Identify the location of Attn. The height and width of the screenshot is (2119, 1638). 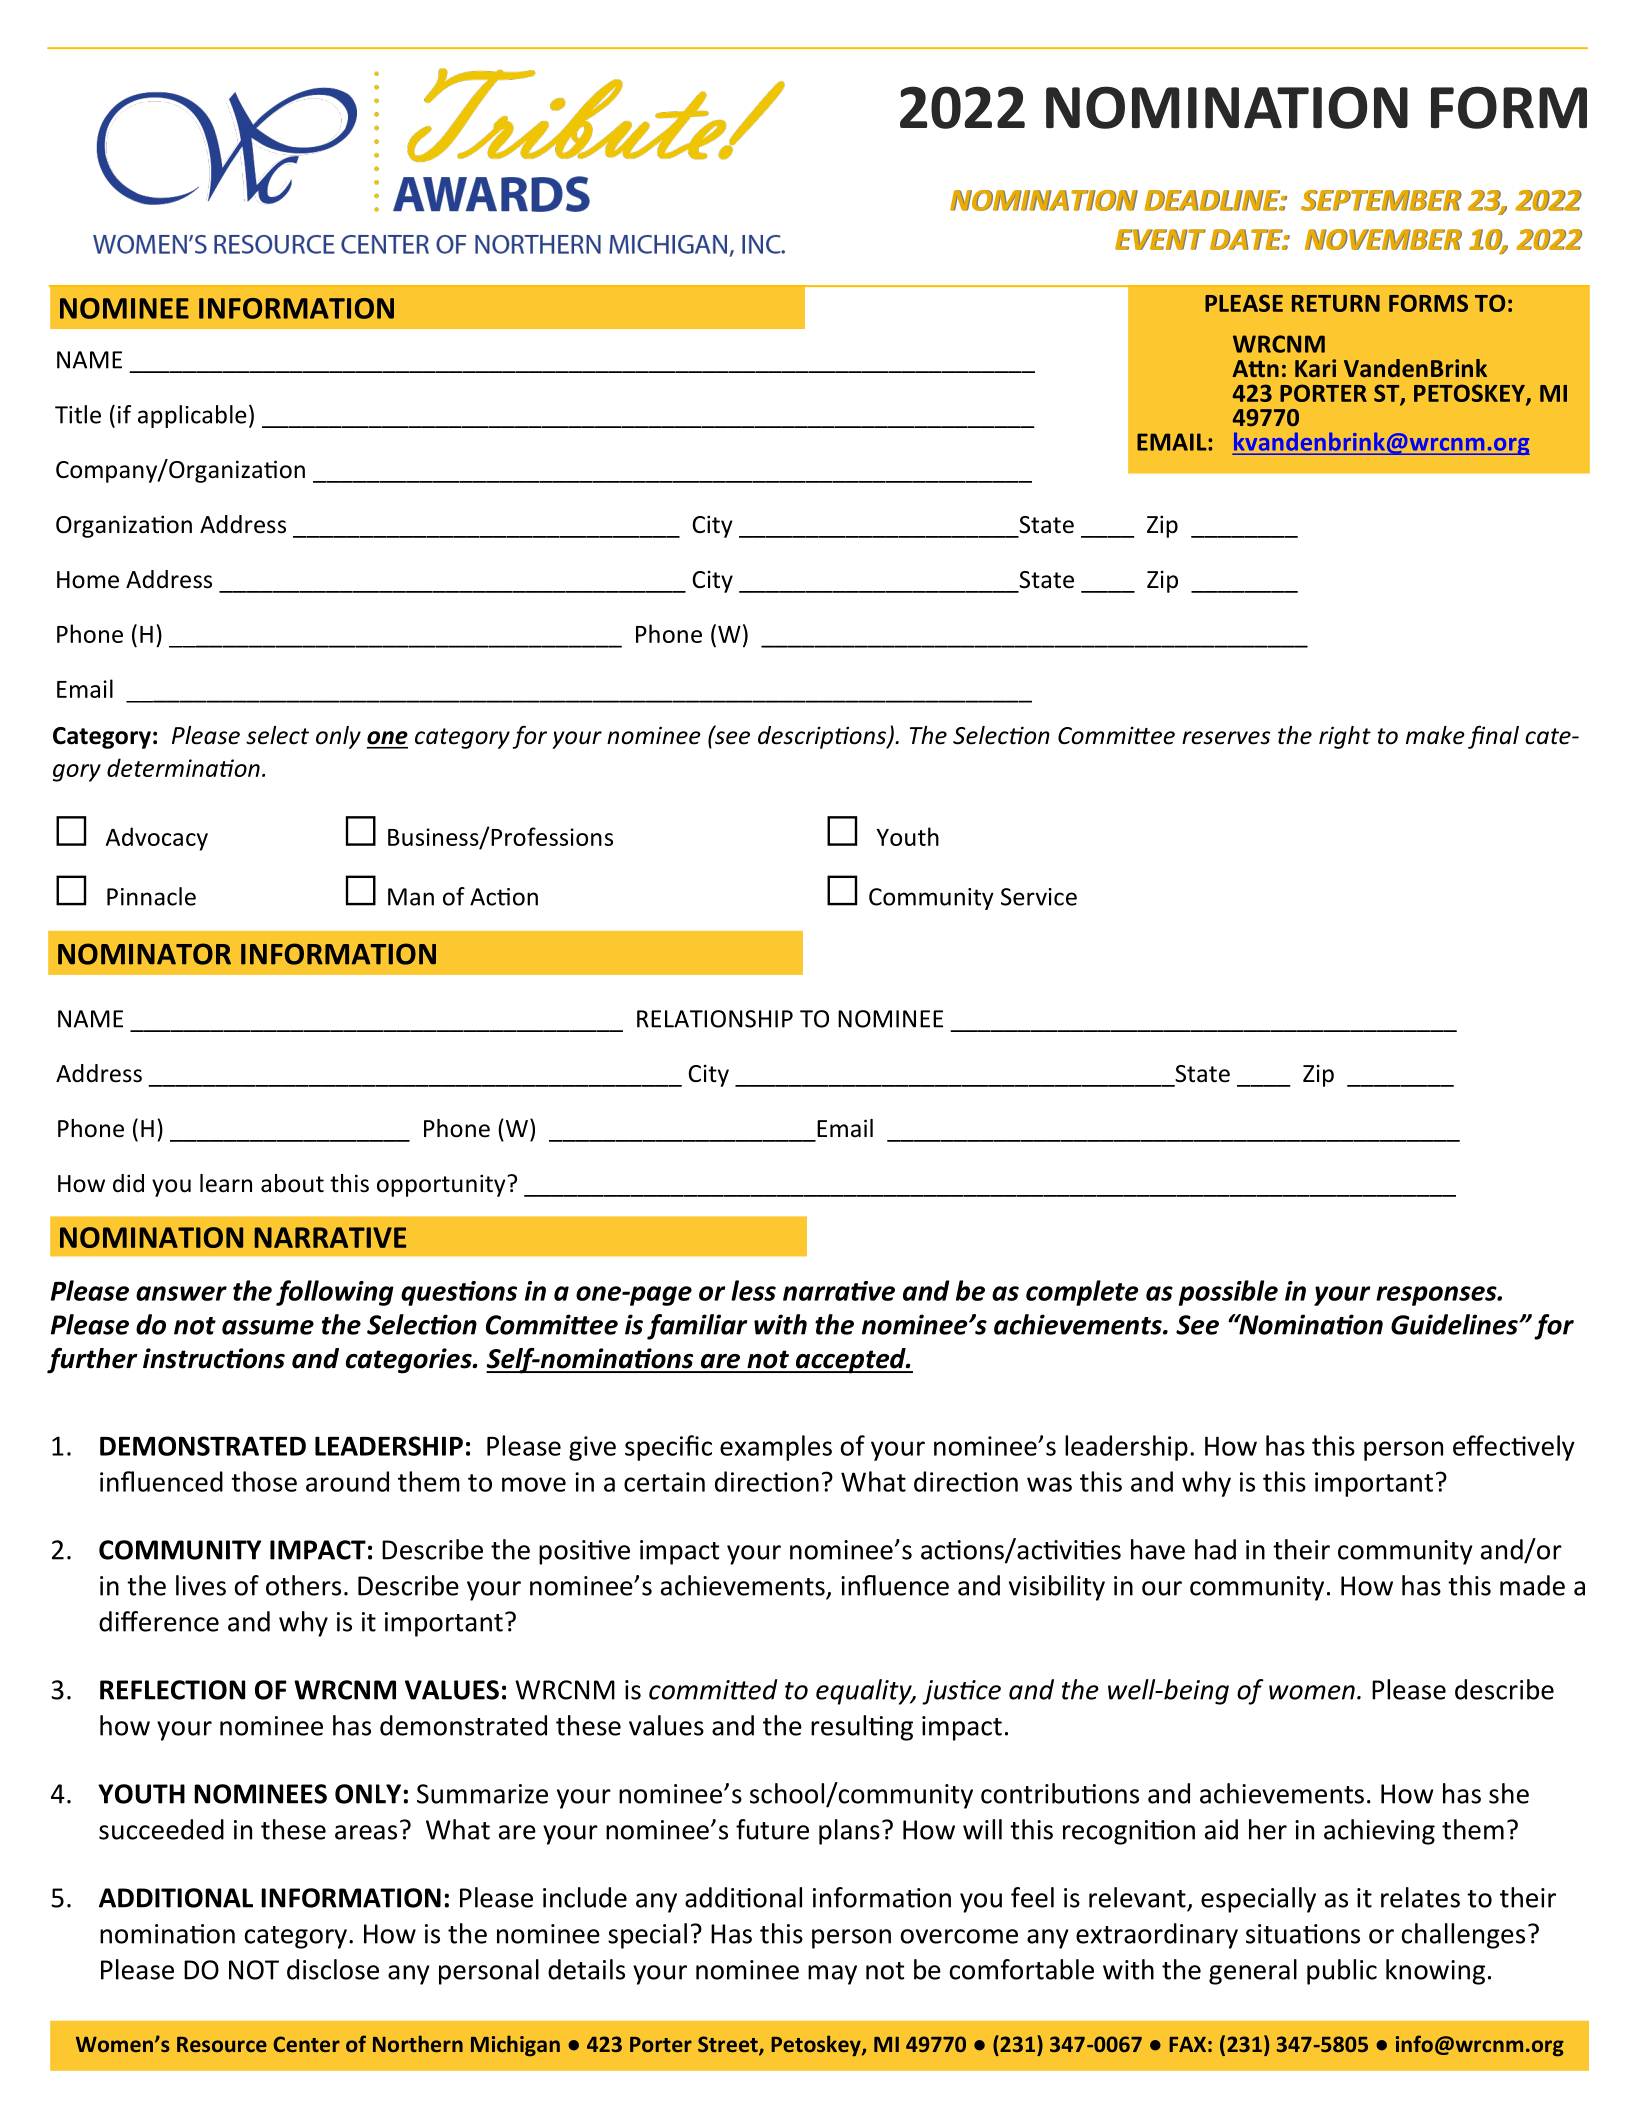
(1255, 368).
